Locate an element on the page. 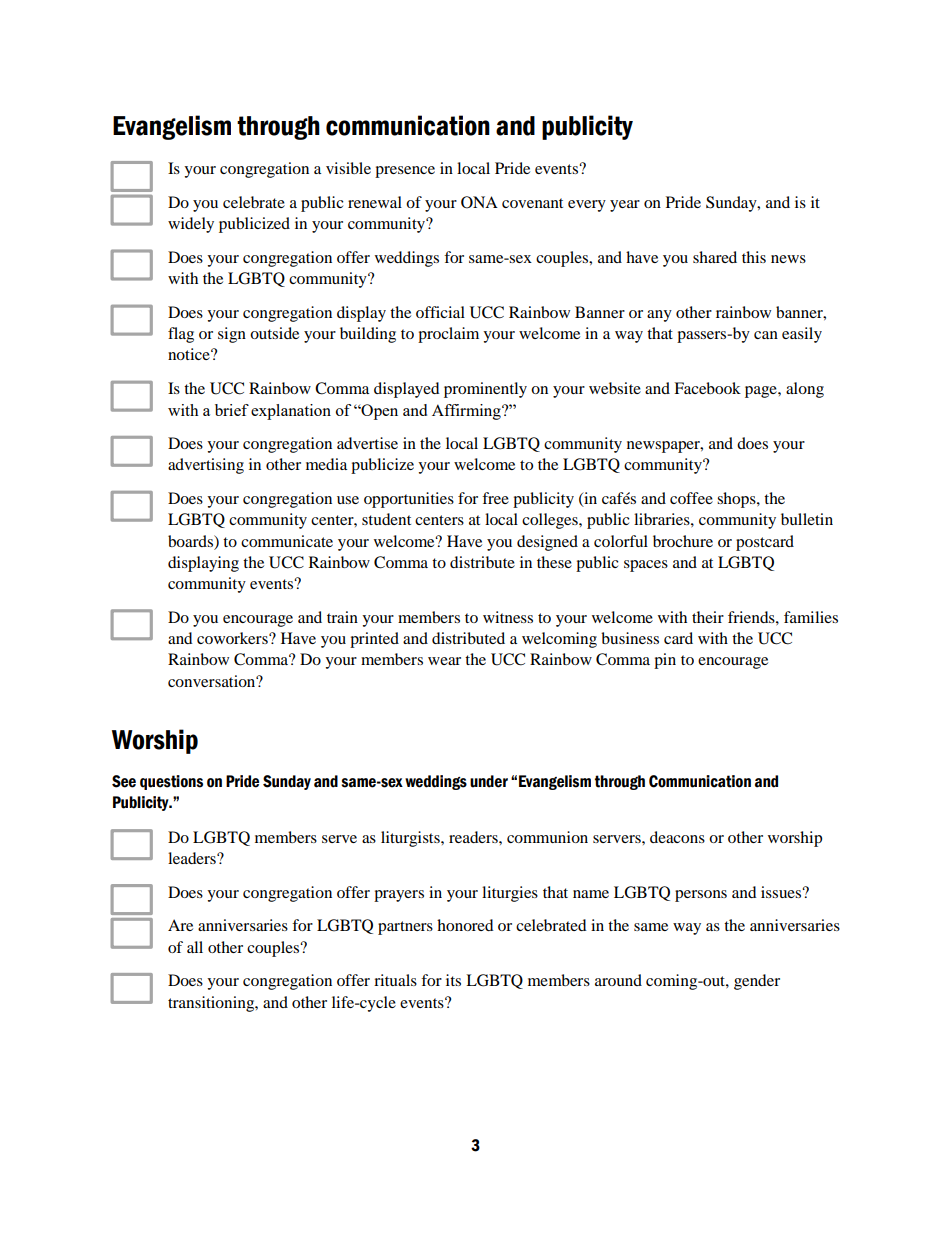 The height and width of the page is (1233, 952). year is located at coordinates (625, 206).
